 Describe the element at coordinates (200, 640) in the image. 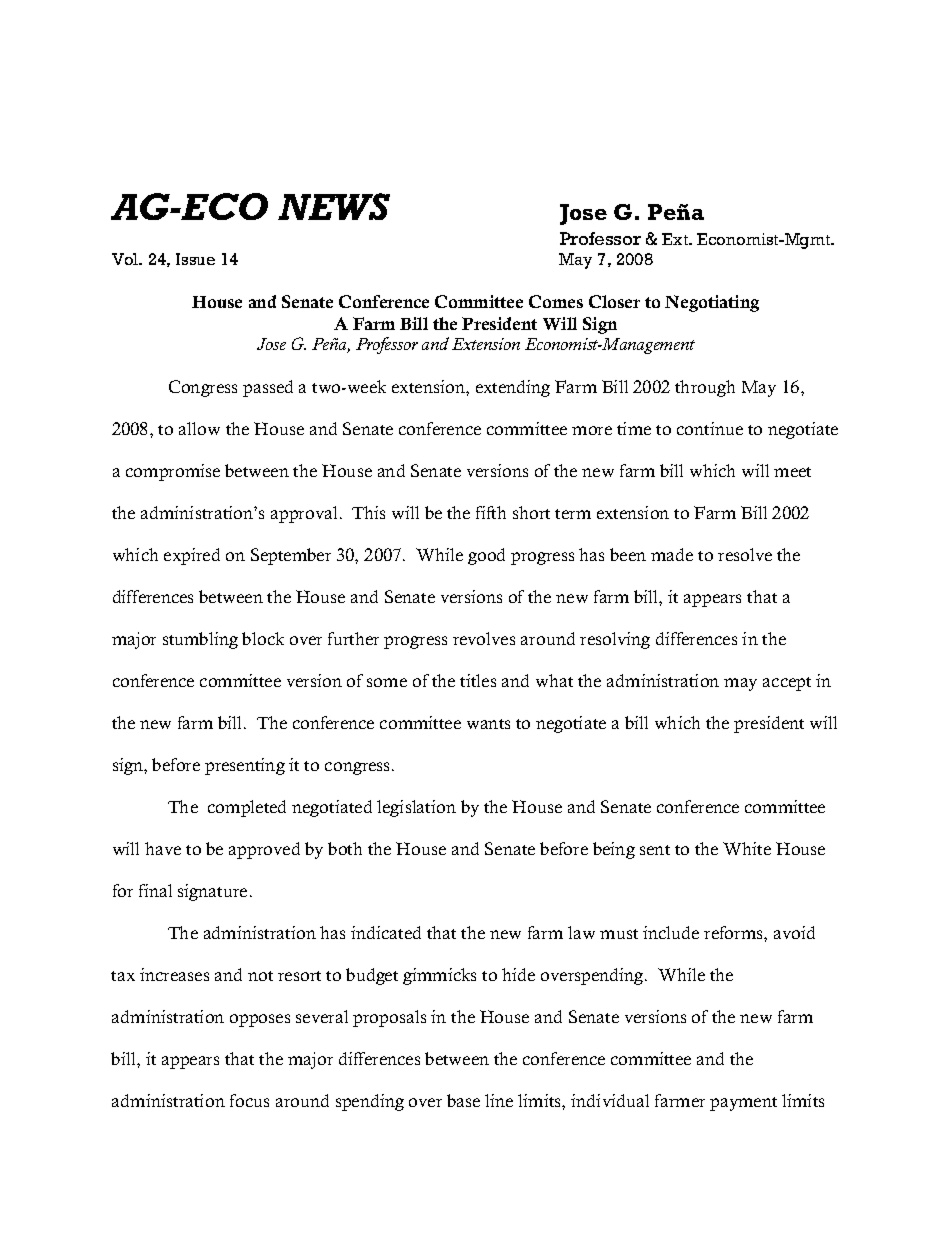

I see `stumbling` at that location.
